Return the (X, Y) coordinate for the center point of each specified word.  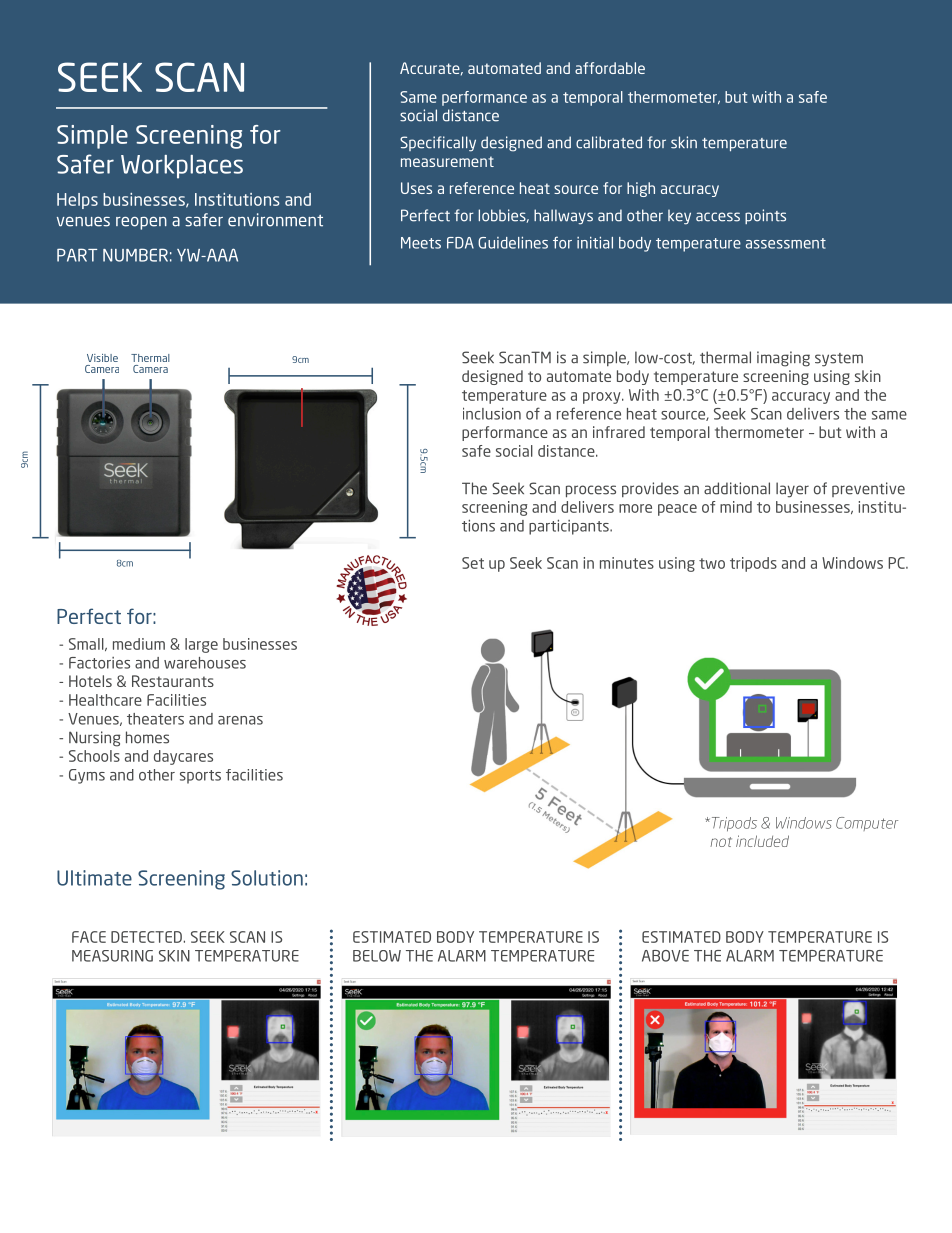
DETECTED (146, 937)
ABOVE (665, 956)
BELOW (377, 956)
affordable (610, 68)
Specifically (438, 144)
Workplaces (182, 167)
